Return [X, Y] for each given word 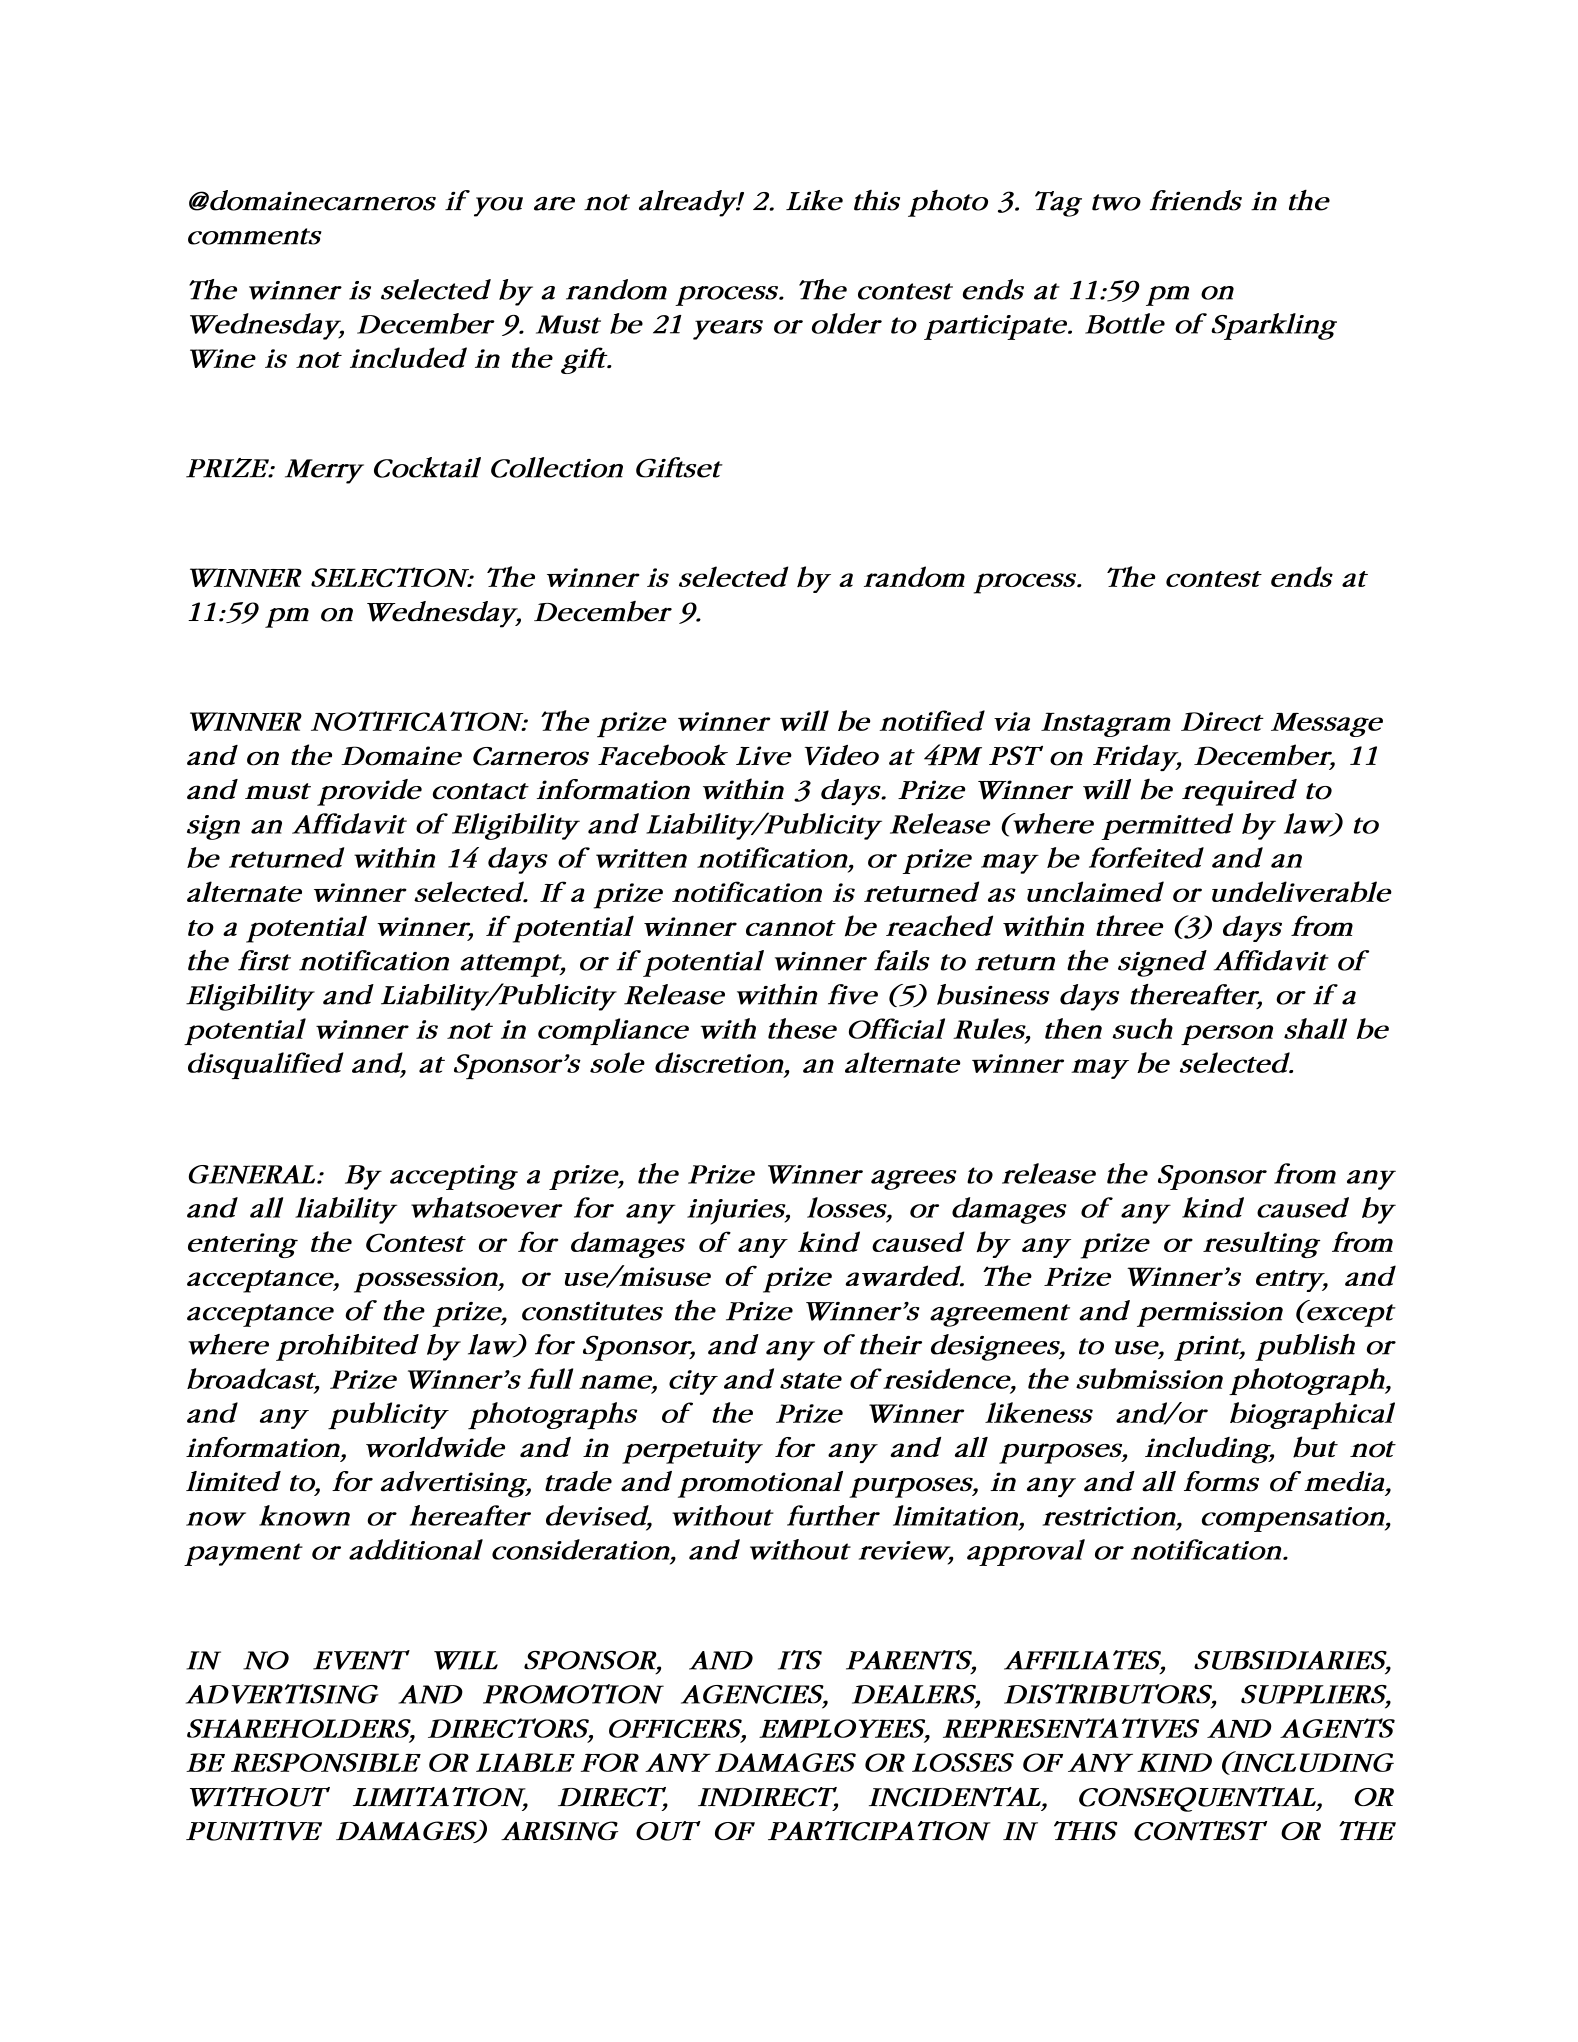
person [1227, 1035]
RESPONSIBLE [326, 1762]
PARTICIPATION [879, 1831]
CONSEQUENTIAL [1198, 1799]
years [728, 330]
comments [255, 236]
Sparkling [1274, 326]
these [802, 1028]
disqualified [266, 1065]
